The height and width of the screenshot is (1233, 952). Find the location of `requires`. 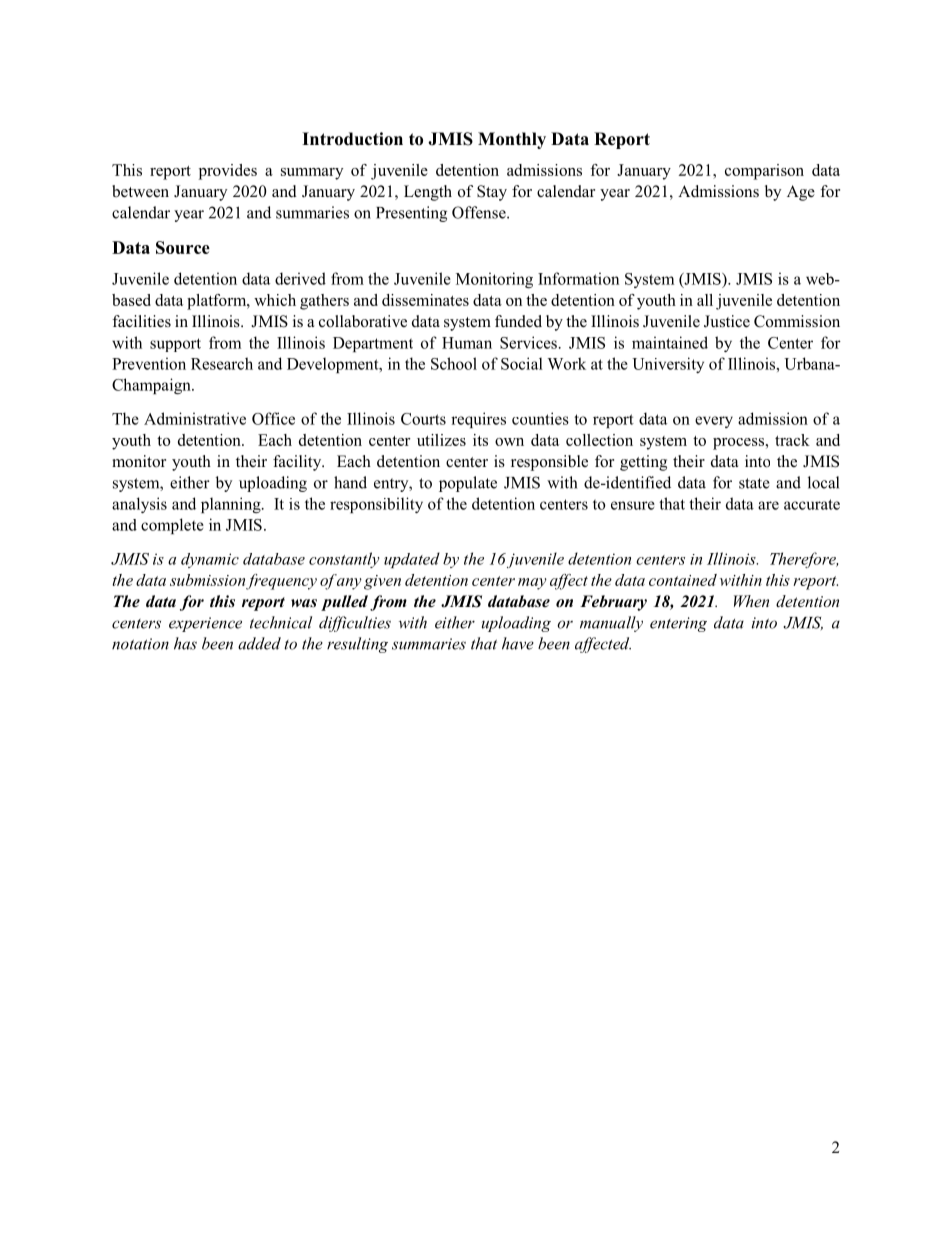

requires is located at coordinates (478, 420).
